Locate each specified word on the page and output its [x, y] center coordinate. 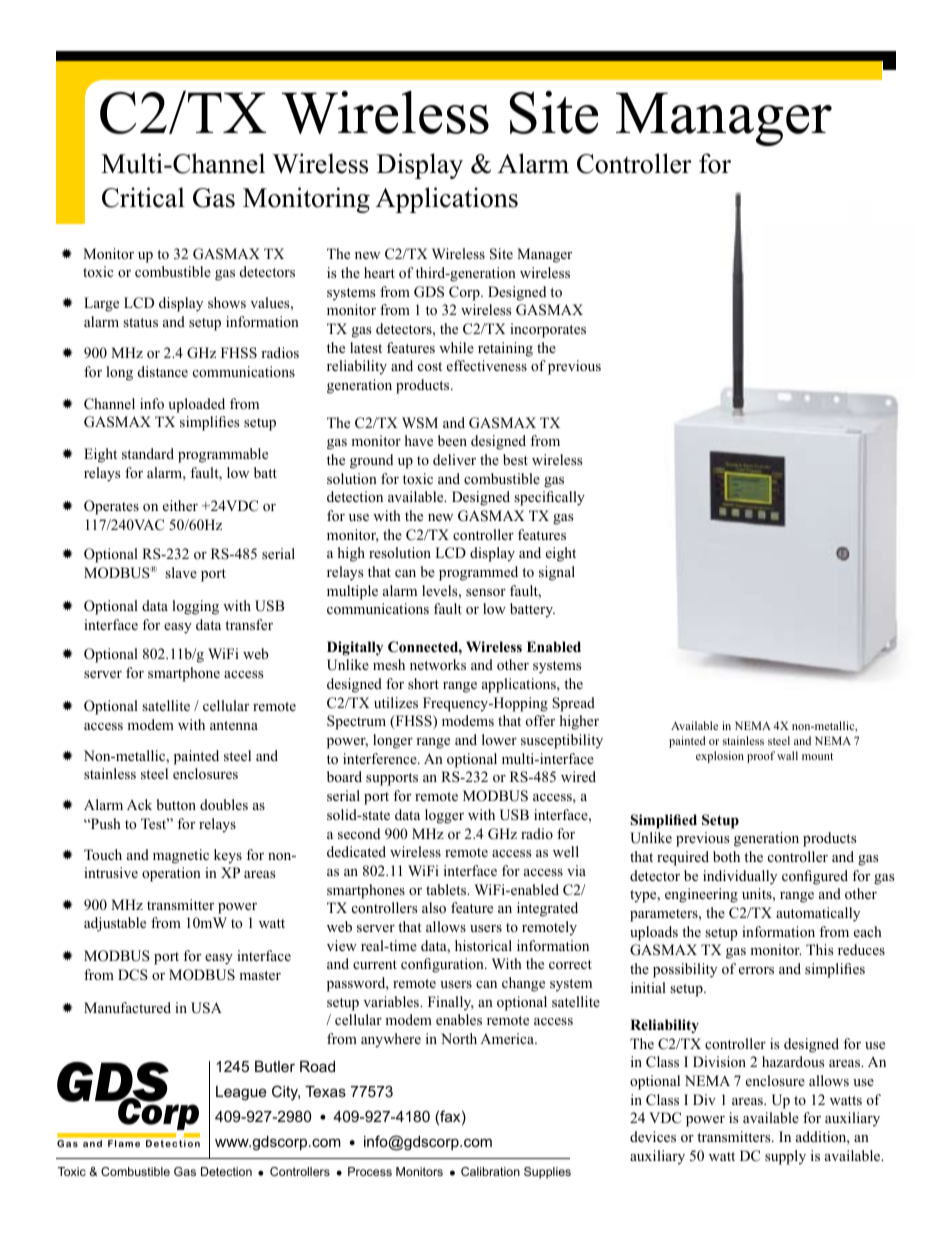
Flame [124, 1143]
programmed [478, 573]
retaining [505, 349]
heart [379, 272]
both [726, 856]
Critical [143, 197]
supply [785, 1157]
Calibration [490, 1171]
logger [444, 816]
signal [557, 573]
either [180, 505]
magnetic [181, 856]
